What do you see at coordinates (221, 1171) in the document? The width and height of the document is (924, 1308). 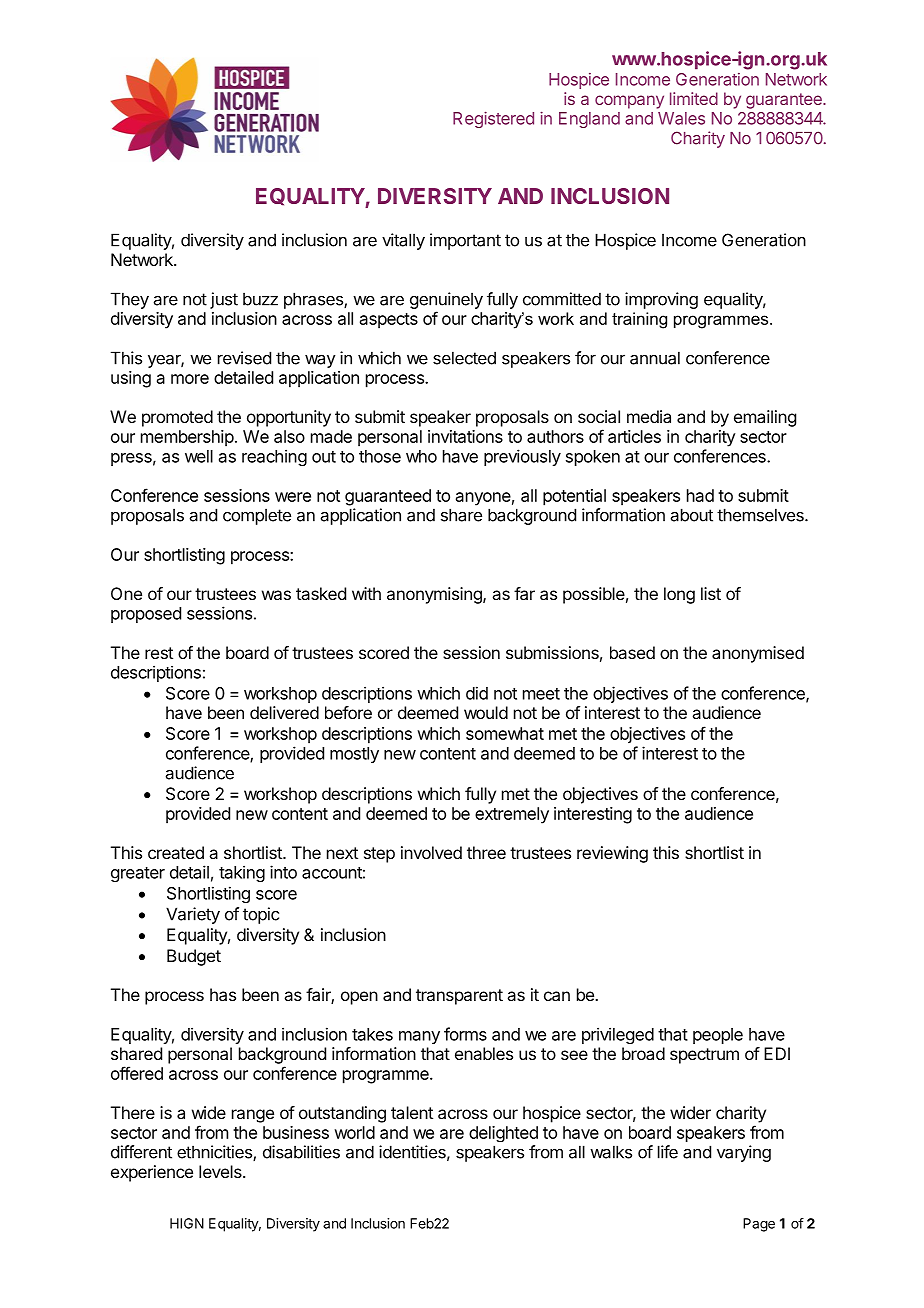 I see `levels` at bounding box center [221, 1171].
